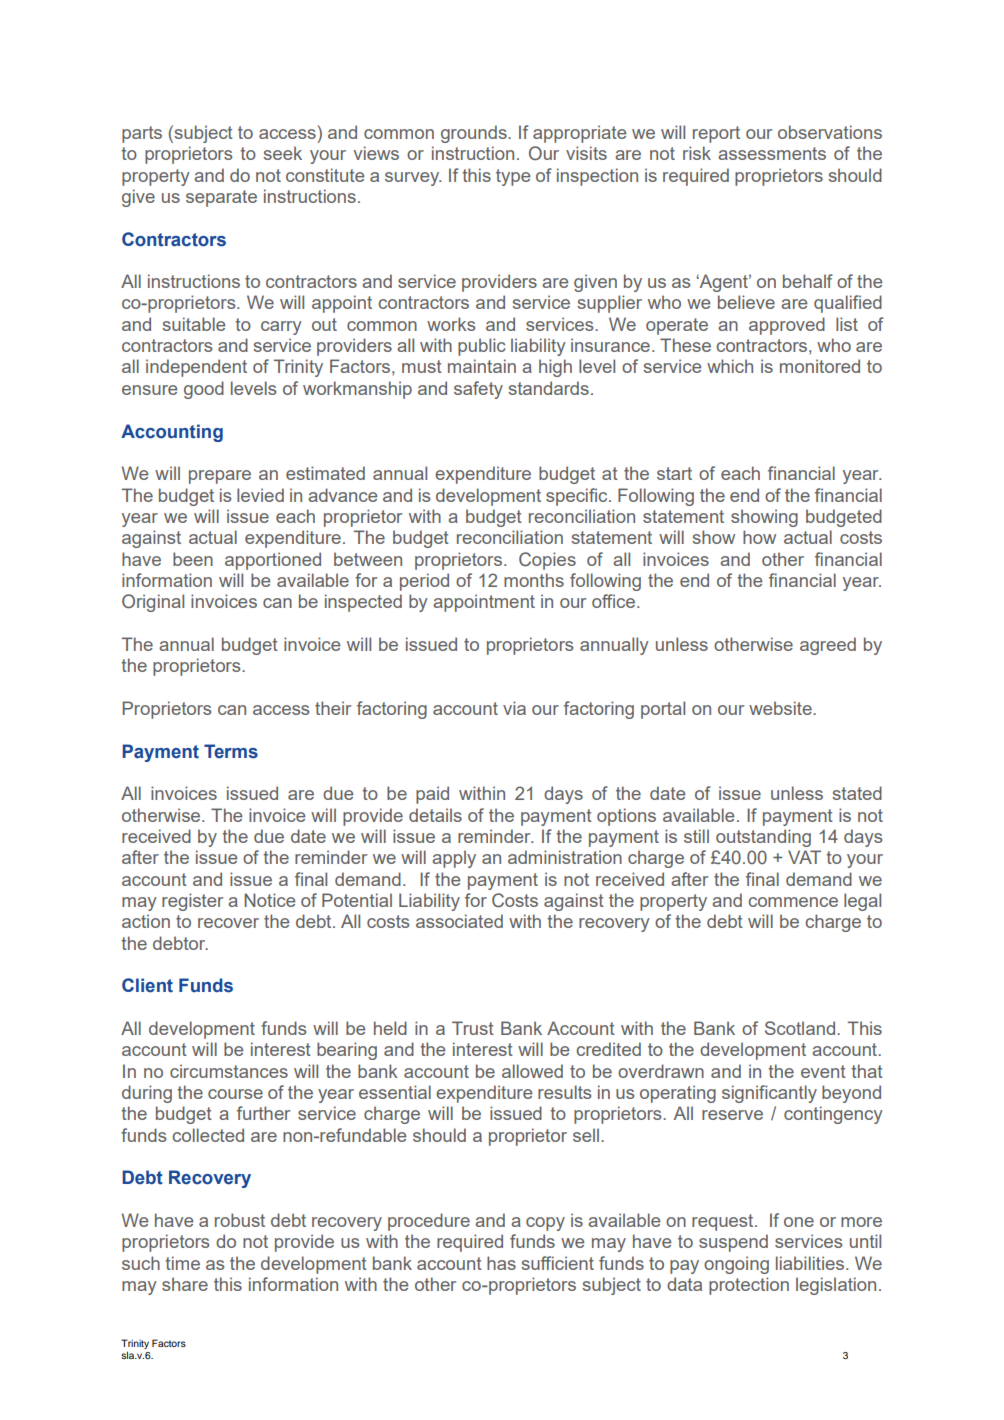 The height and width of the document is (1420, 1004). I want to click on via, so click(514, 708).
